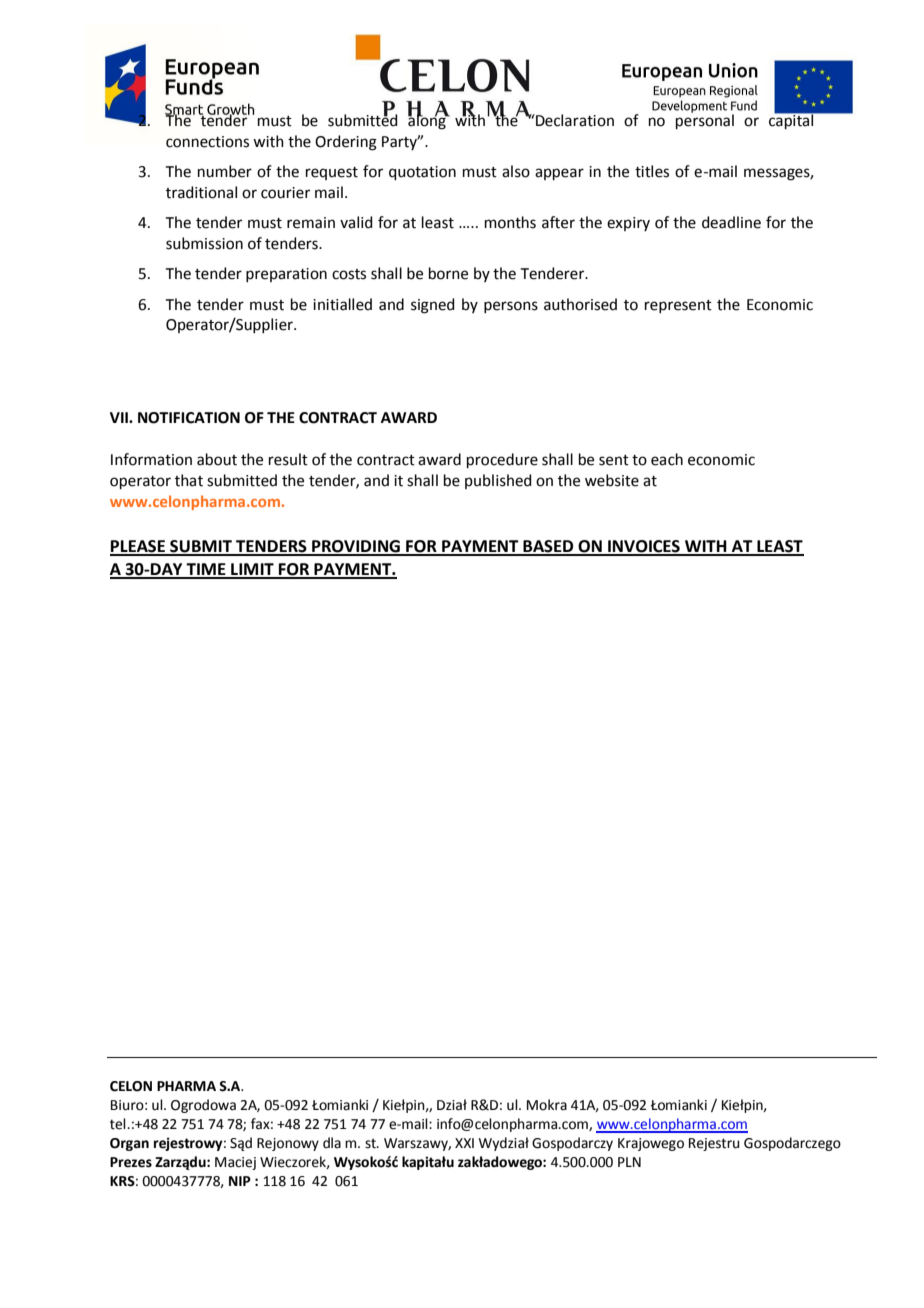  What do you see at coordinates (652, 171) in the screenshot?
I see `titles` at bounding box center [652, 171].
